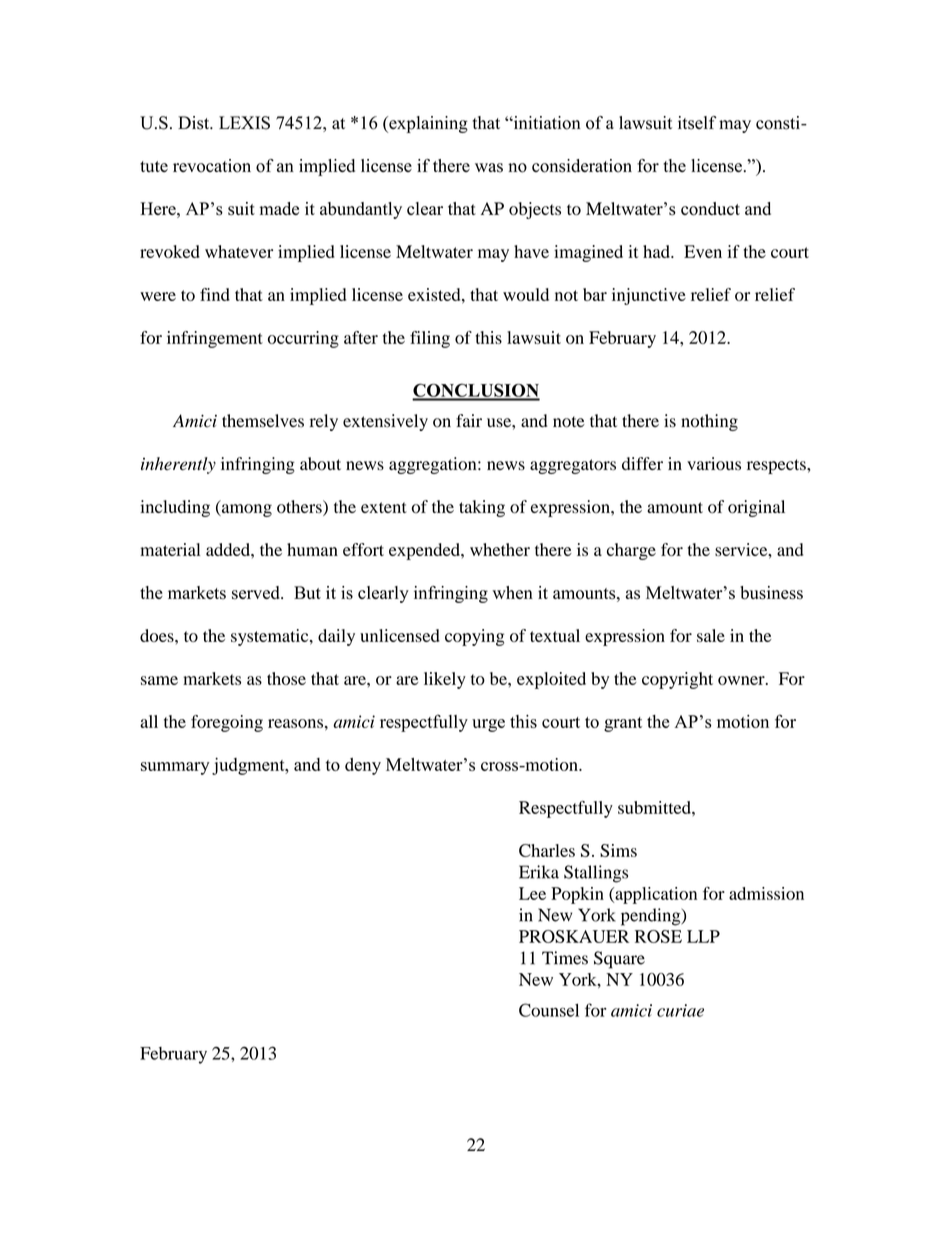 The image size is (952, 1233). I want to click on Counsel, so click(549, 1010).
